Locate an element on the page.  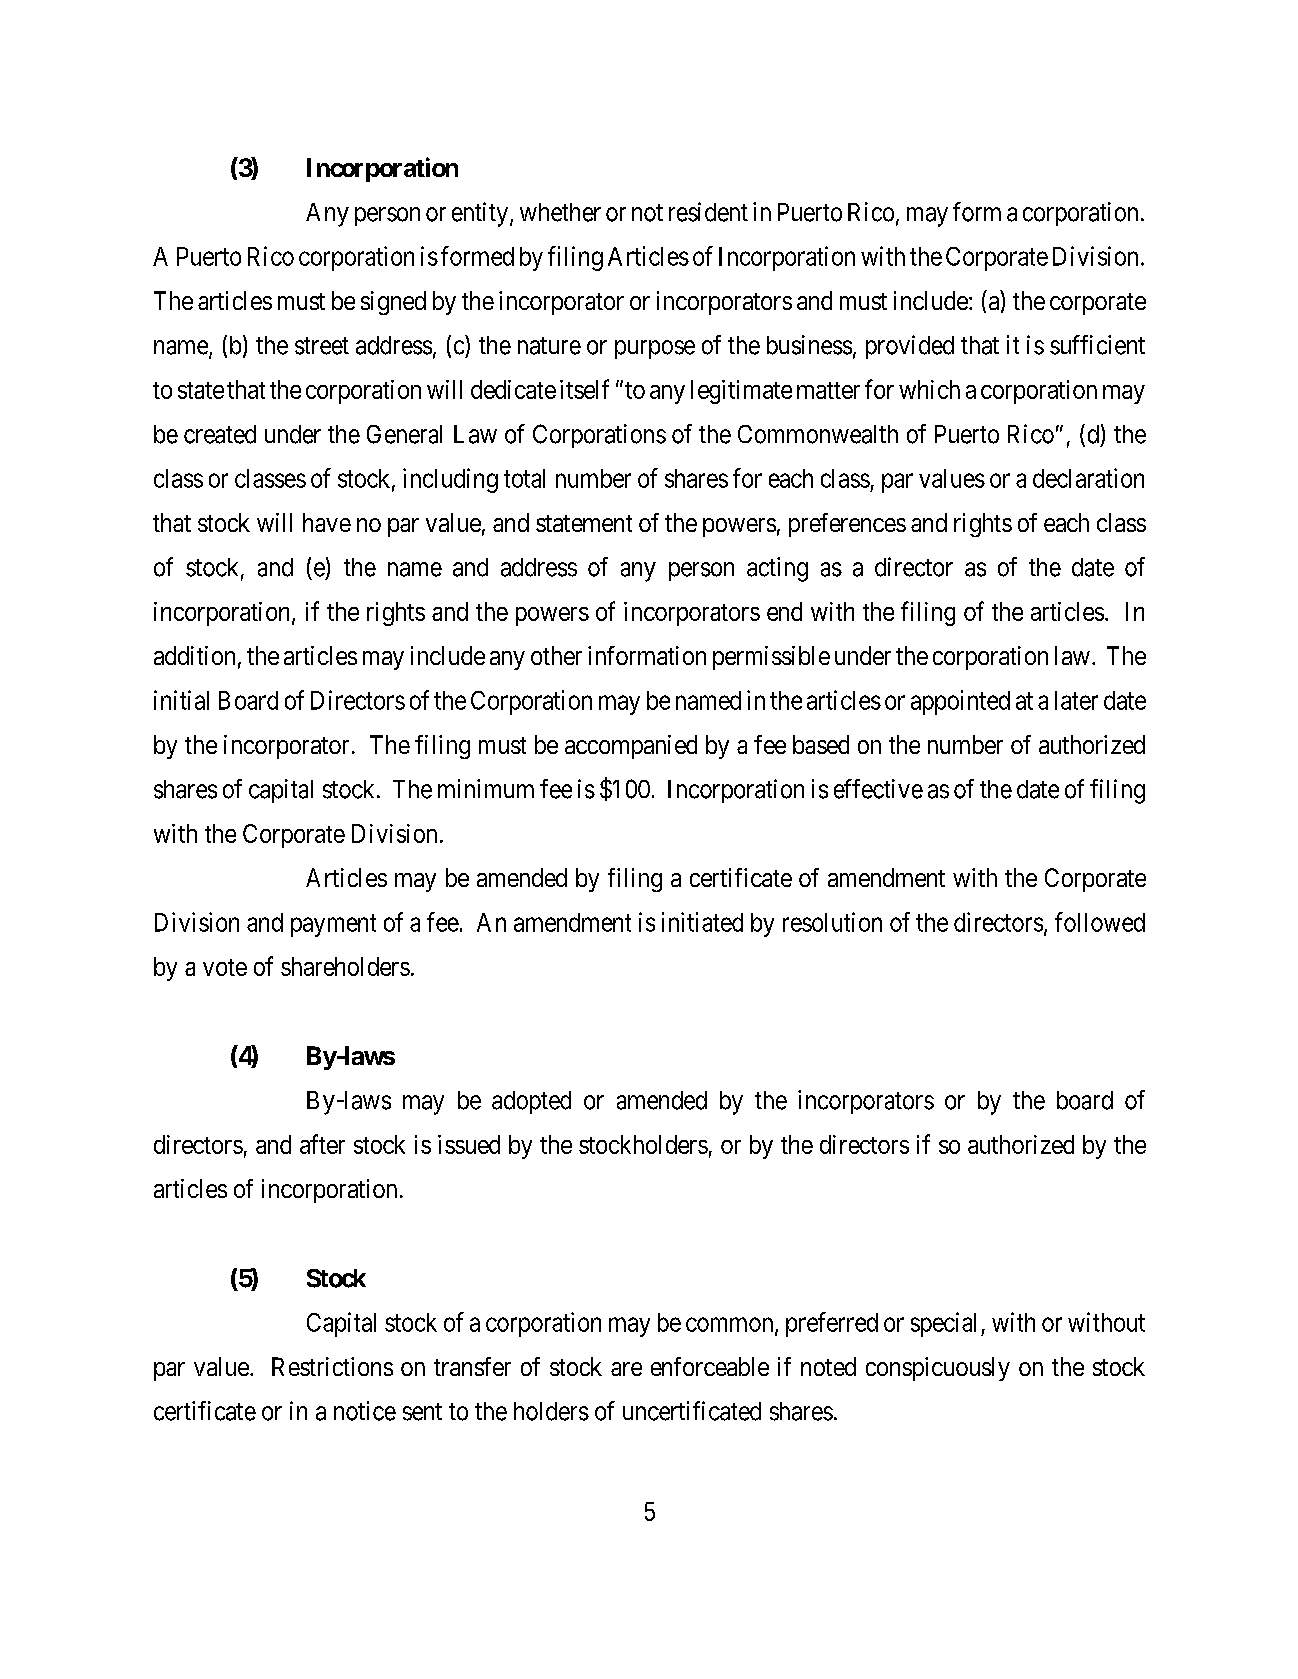
accompanied is located at coordinates (631, 747).
